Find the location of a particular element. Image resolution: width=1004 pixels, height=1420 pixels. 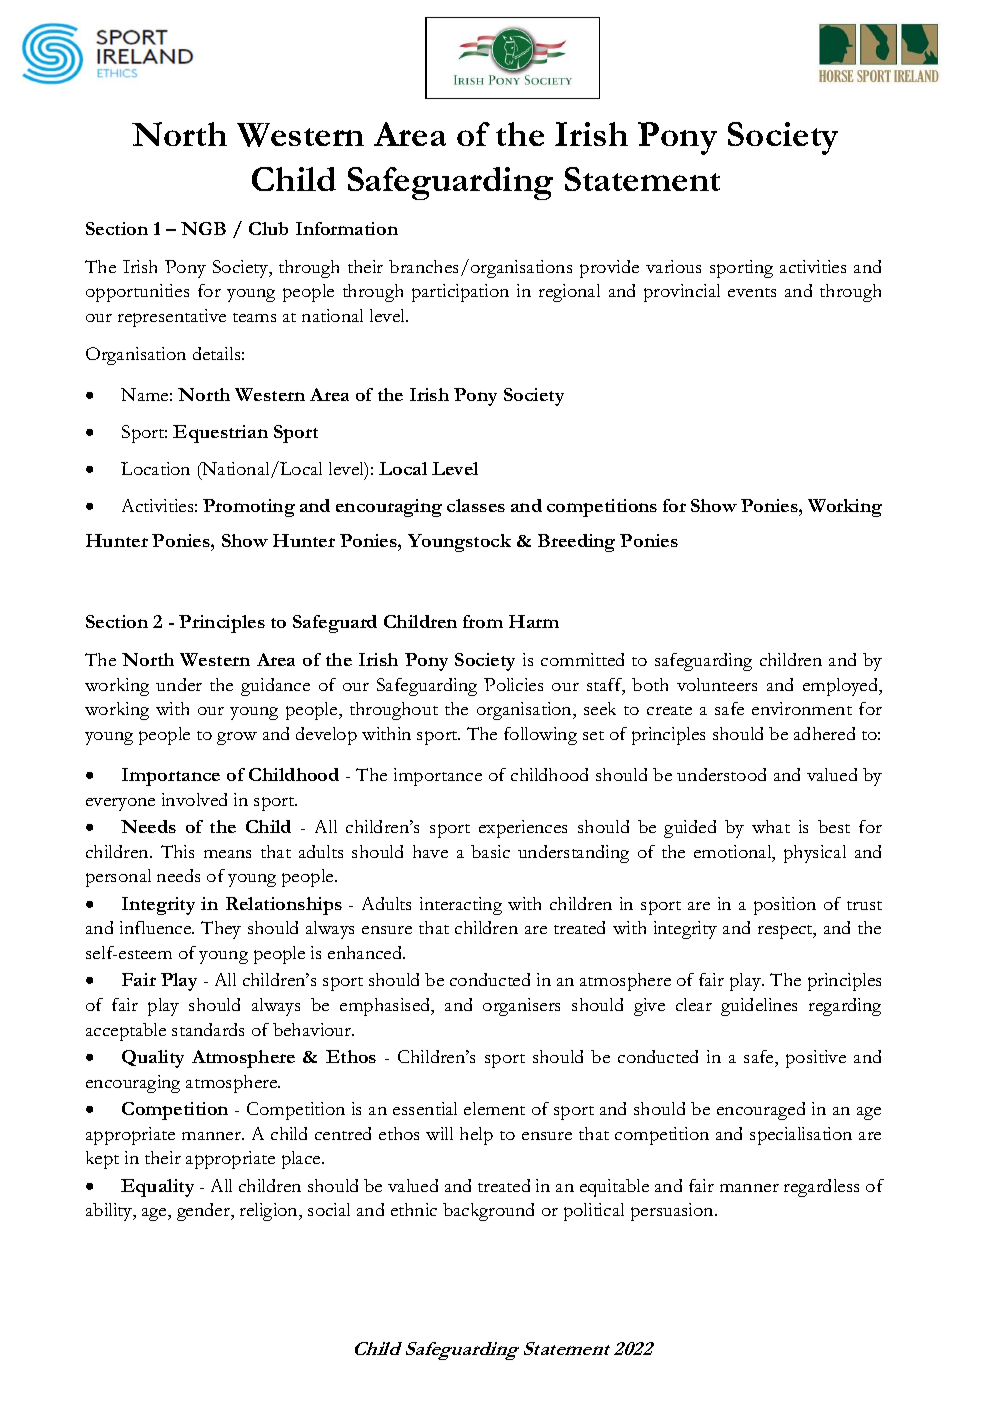

opportunities is located at coordinates (137, 293).
